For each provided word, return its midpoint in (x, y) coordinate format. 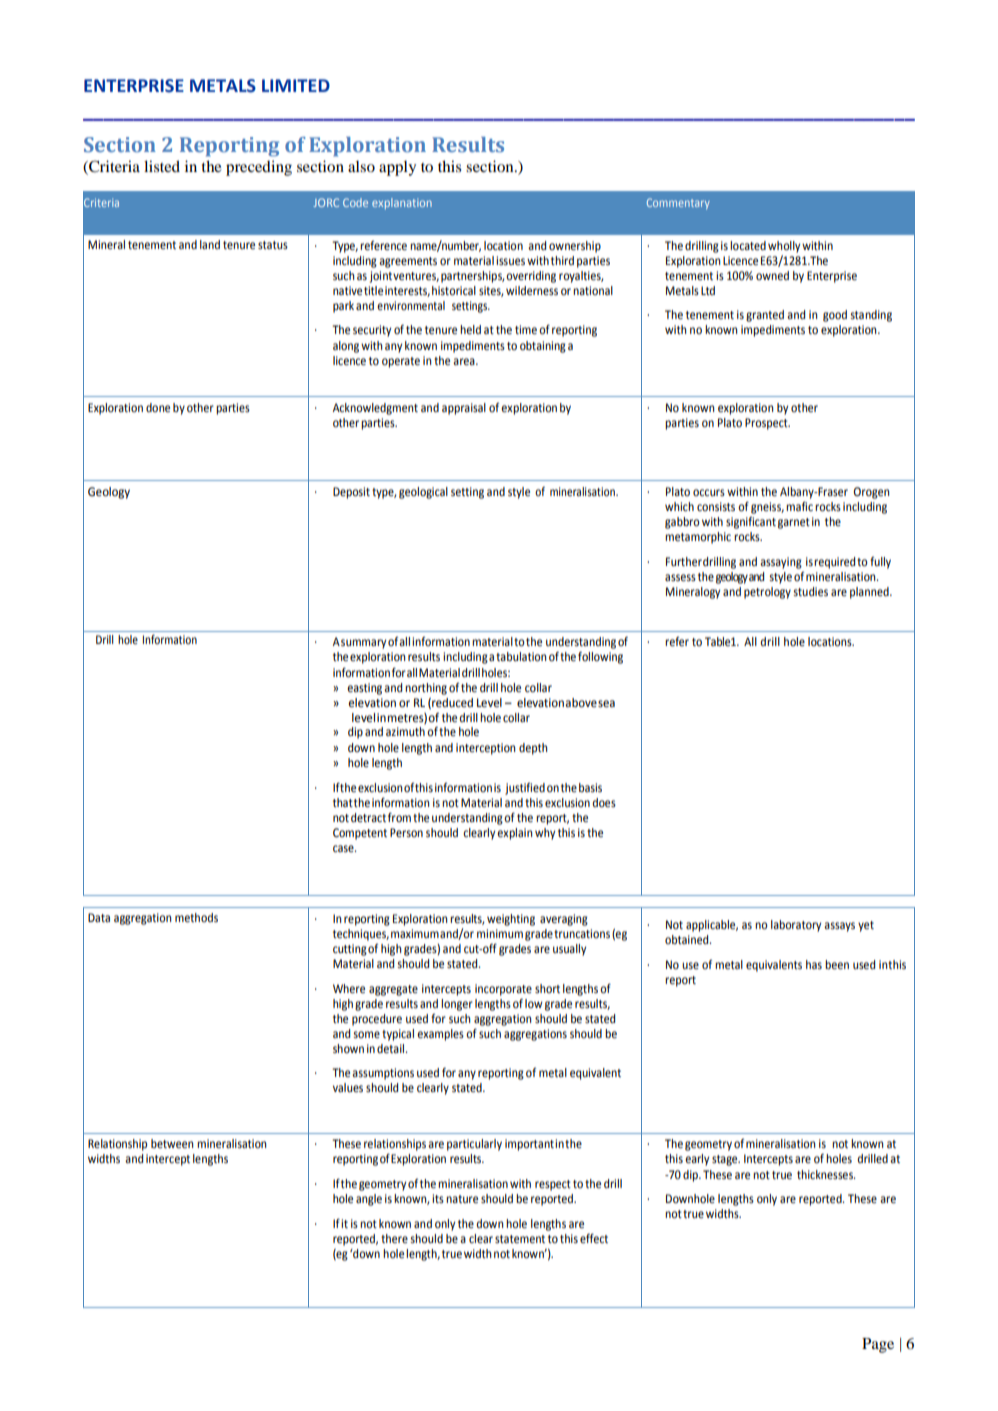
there (394, 1239)
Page (878, 1345)
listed (162, 166)
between (172, 1144)
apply (397, 168)
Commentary (678, 204)
